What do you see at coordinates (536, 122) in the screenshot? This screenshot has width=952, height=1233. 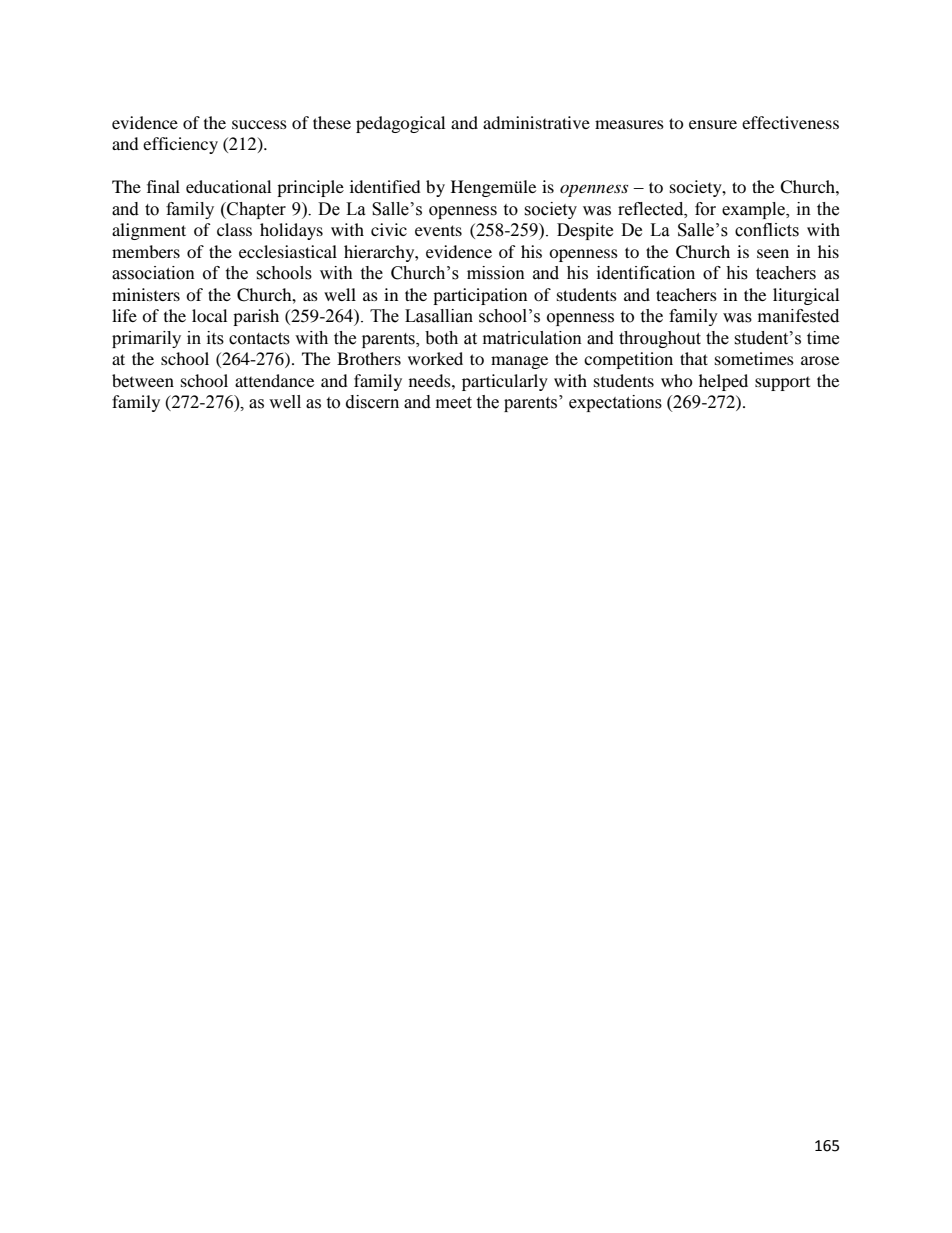 I see `administrative` at bounding box center [536, 122].
